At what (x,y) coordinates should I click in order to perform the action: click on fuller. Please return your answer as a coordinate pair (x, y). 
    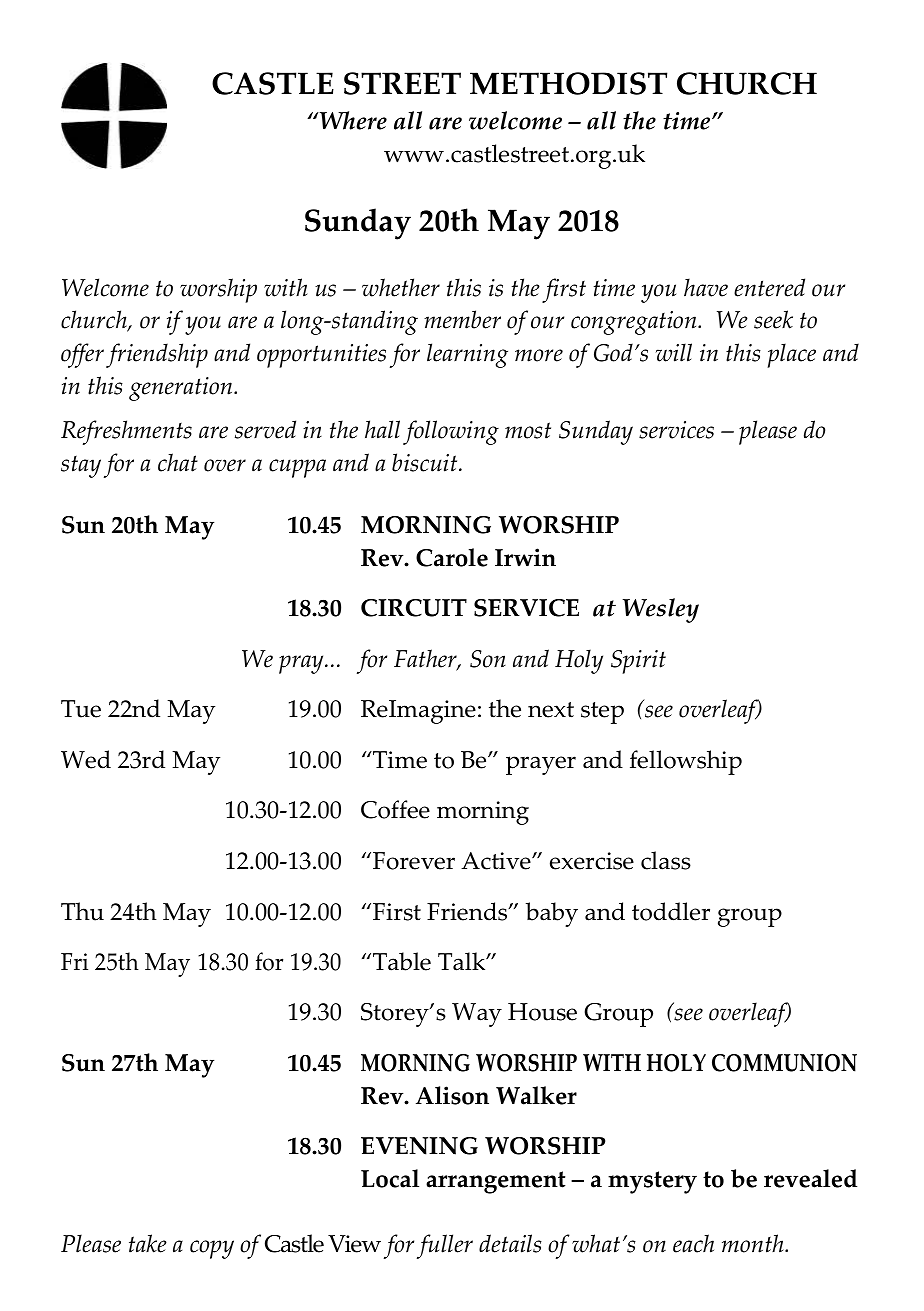
    Looking at the image, I should click on (445, 1246).
